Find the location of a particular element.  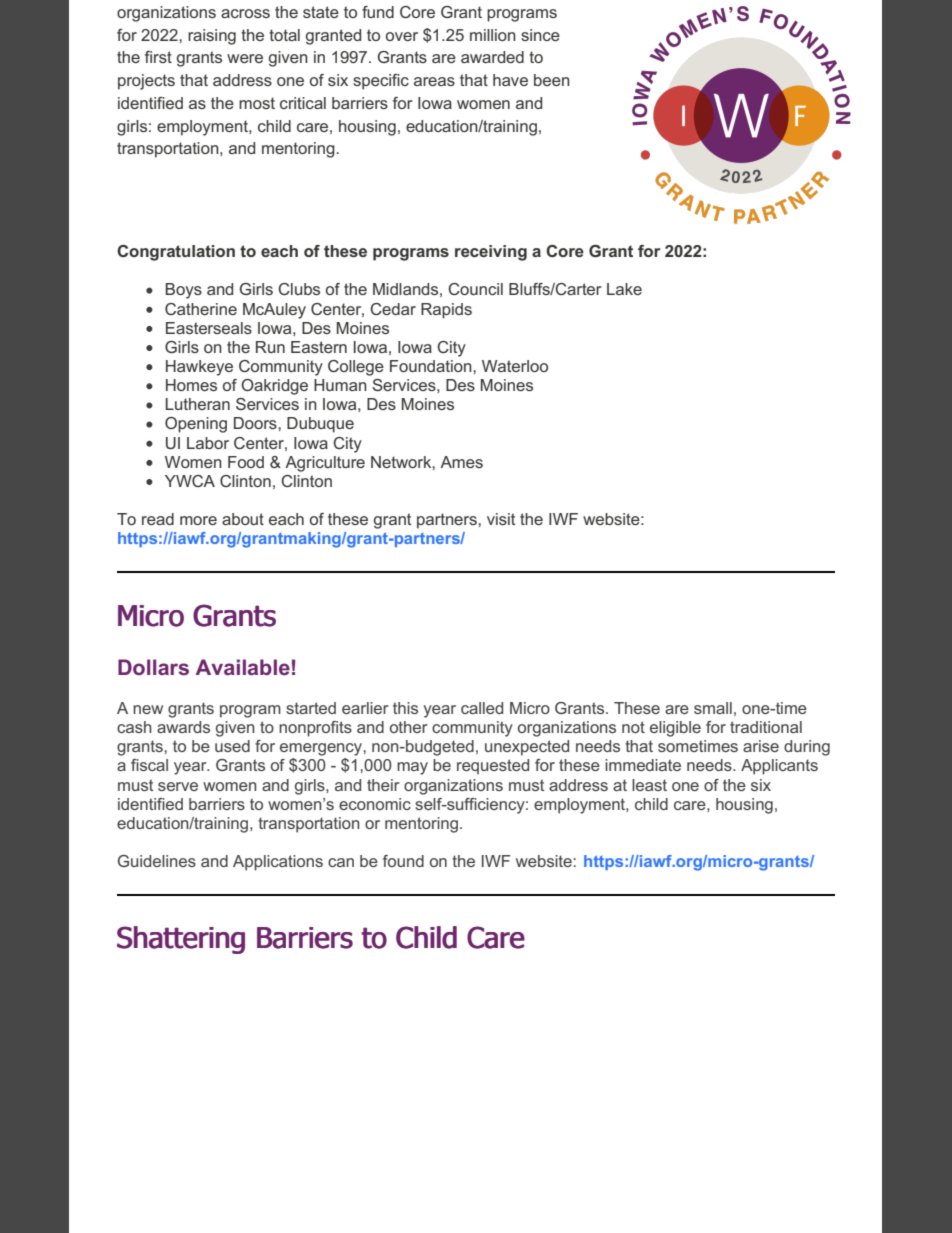

Ames is located at coordinates (461, 462).
